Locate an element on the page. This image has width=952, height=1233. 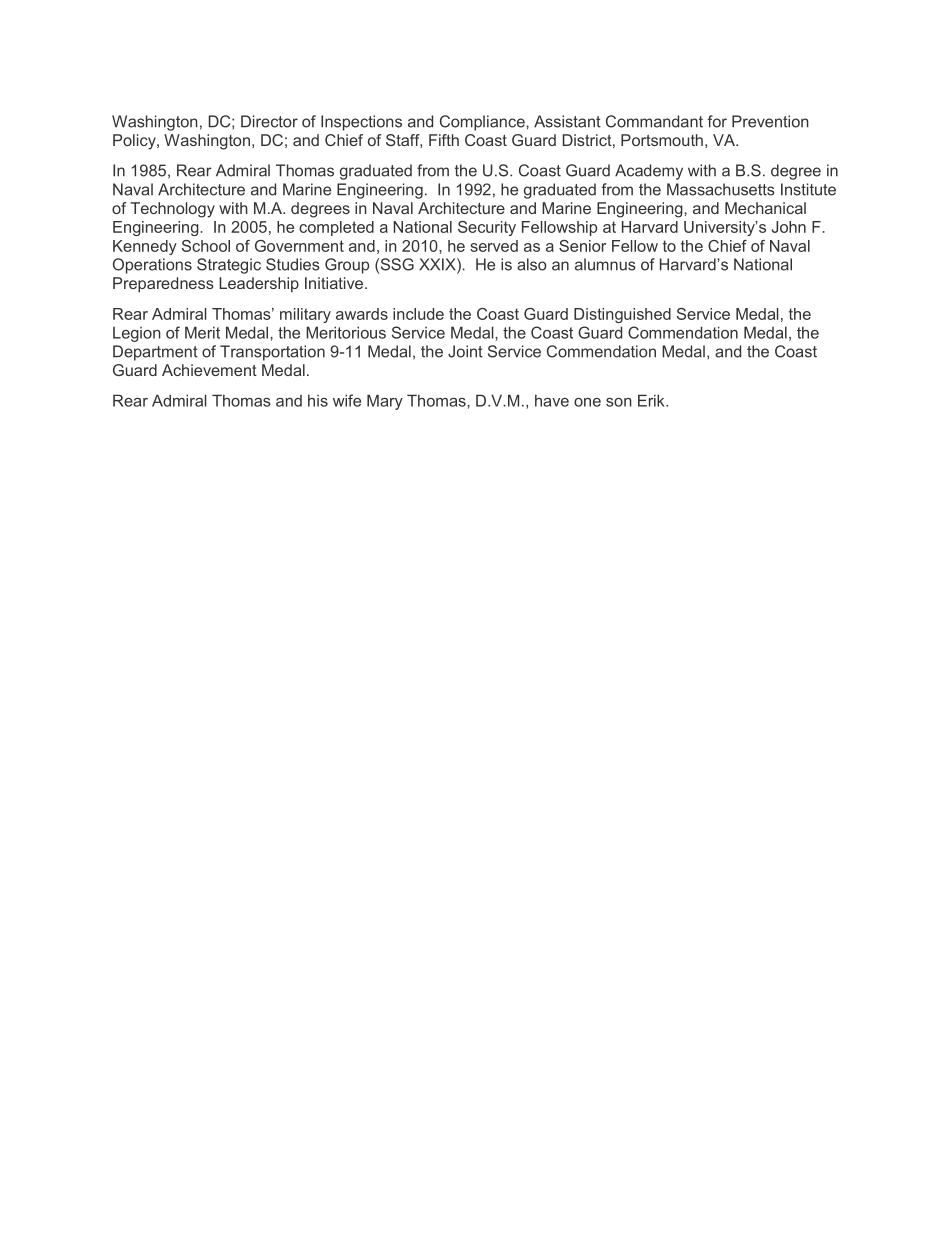
for is located at coordinates (717, 121).
